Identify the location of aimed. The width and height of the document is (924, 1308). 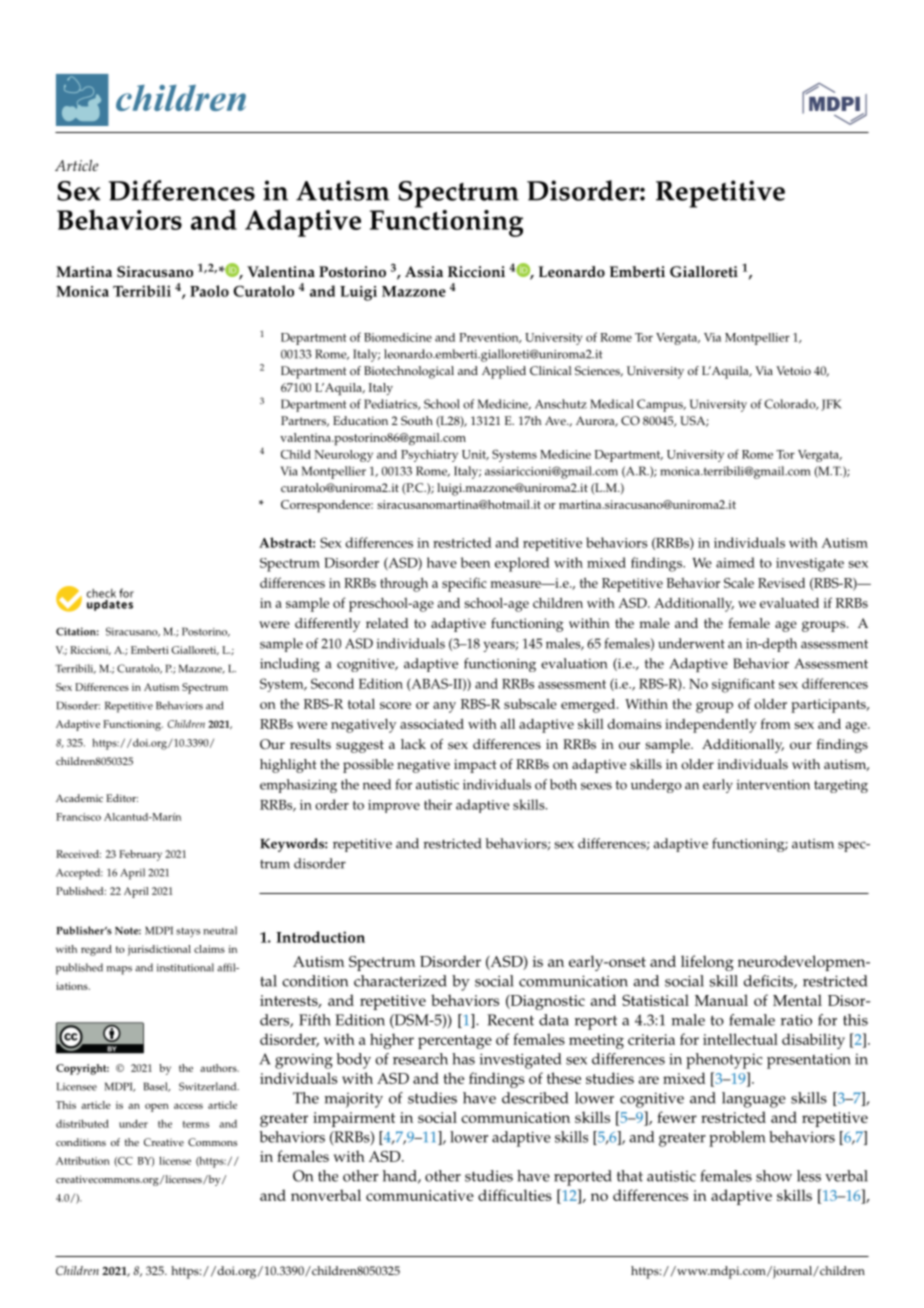
(735, 562).
